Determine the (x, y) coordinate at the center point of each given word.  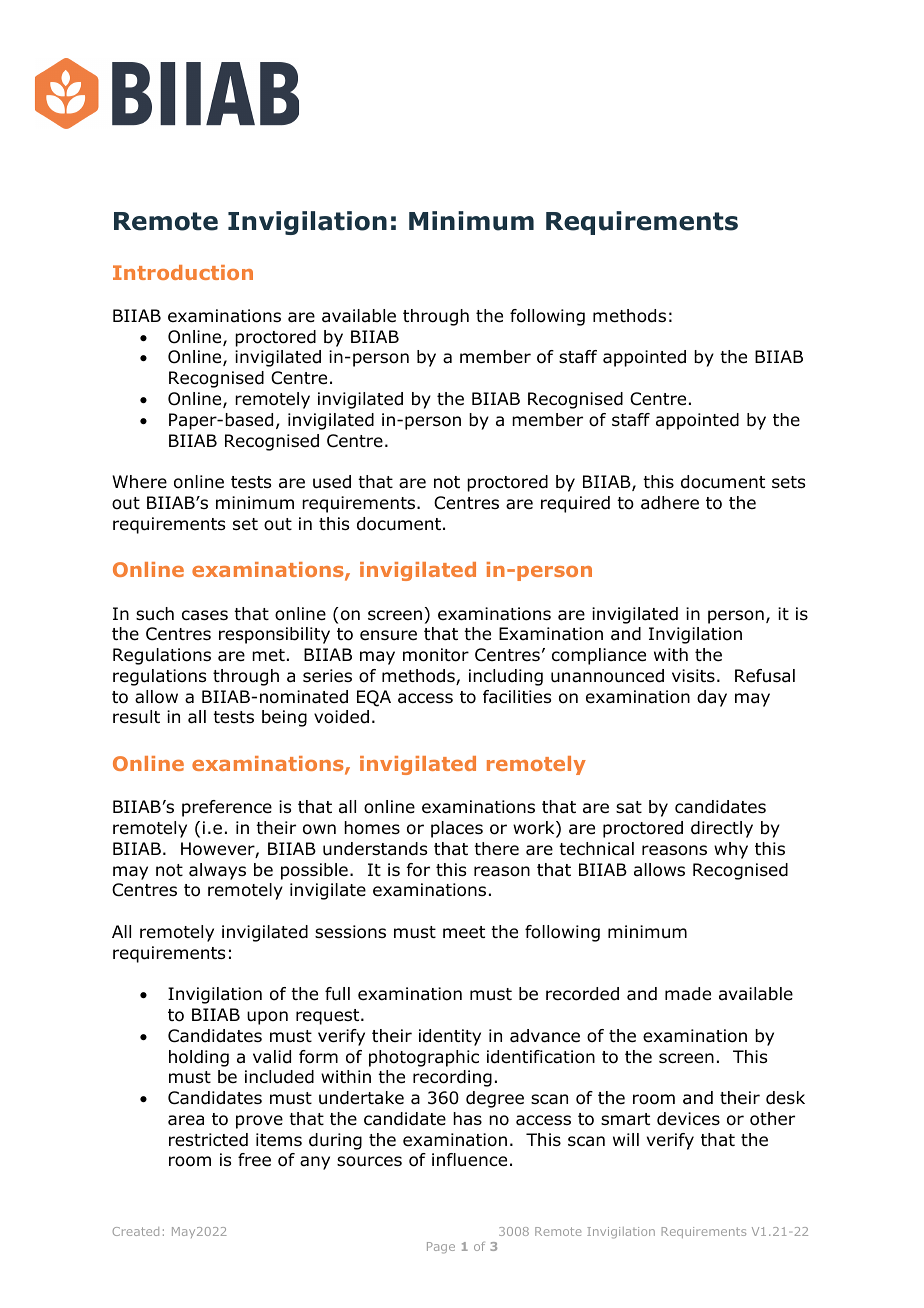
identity (450, 1037)
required (575, 504)
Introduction (183, 272)
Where (139, 482)
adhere (670, 503)
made (688, 994)
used (332, 482)
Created (136, 1231)
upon (267, 1018)
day (712, 698)
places (457, 829)
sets (788, 482)
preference (227, 808)
